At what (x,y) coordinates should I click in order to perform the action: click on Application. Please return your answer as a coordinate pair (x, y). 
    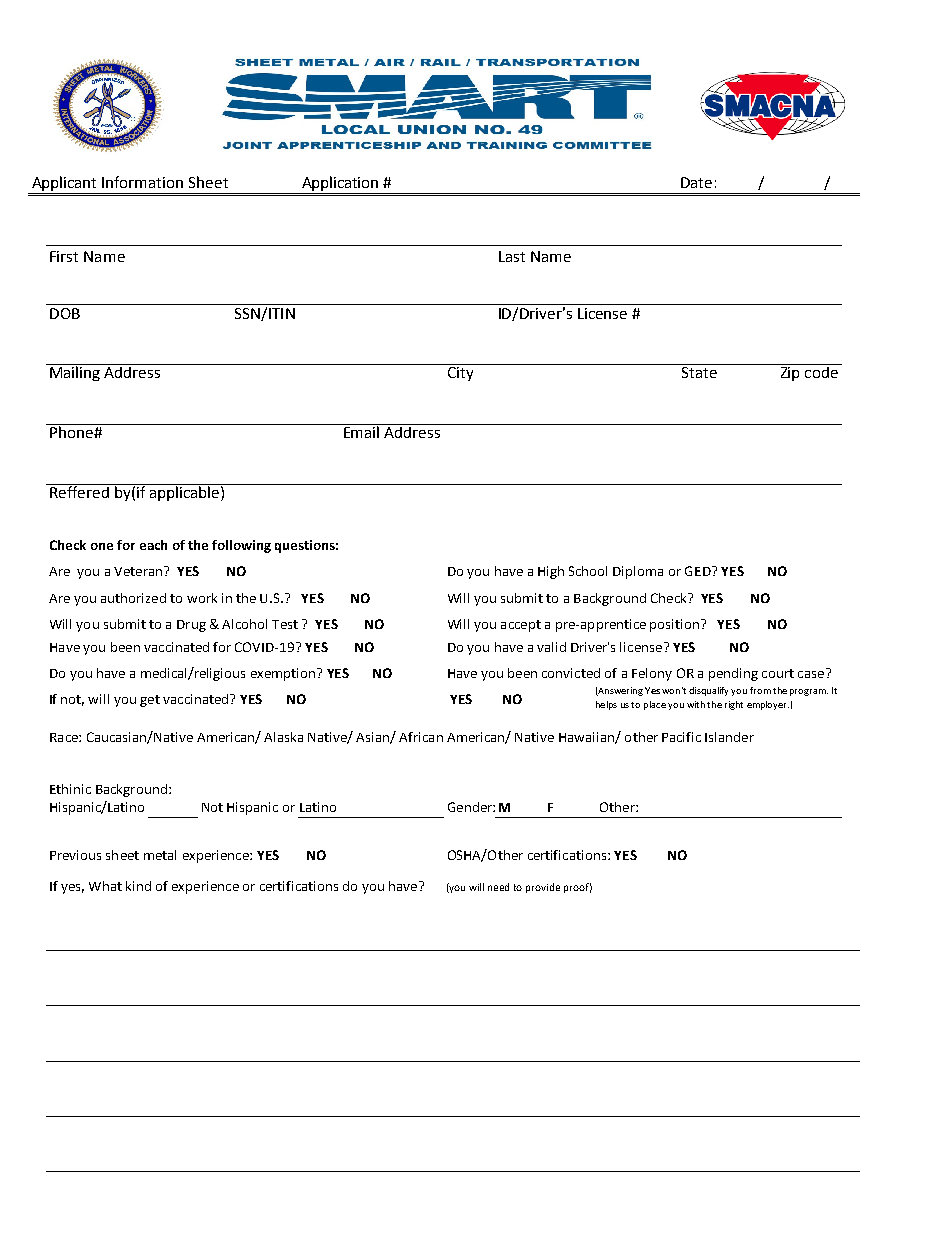
    Looking at the image, I should click on (340, 183).
